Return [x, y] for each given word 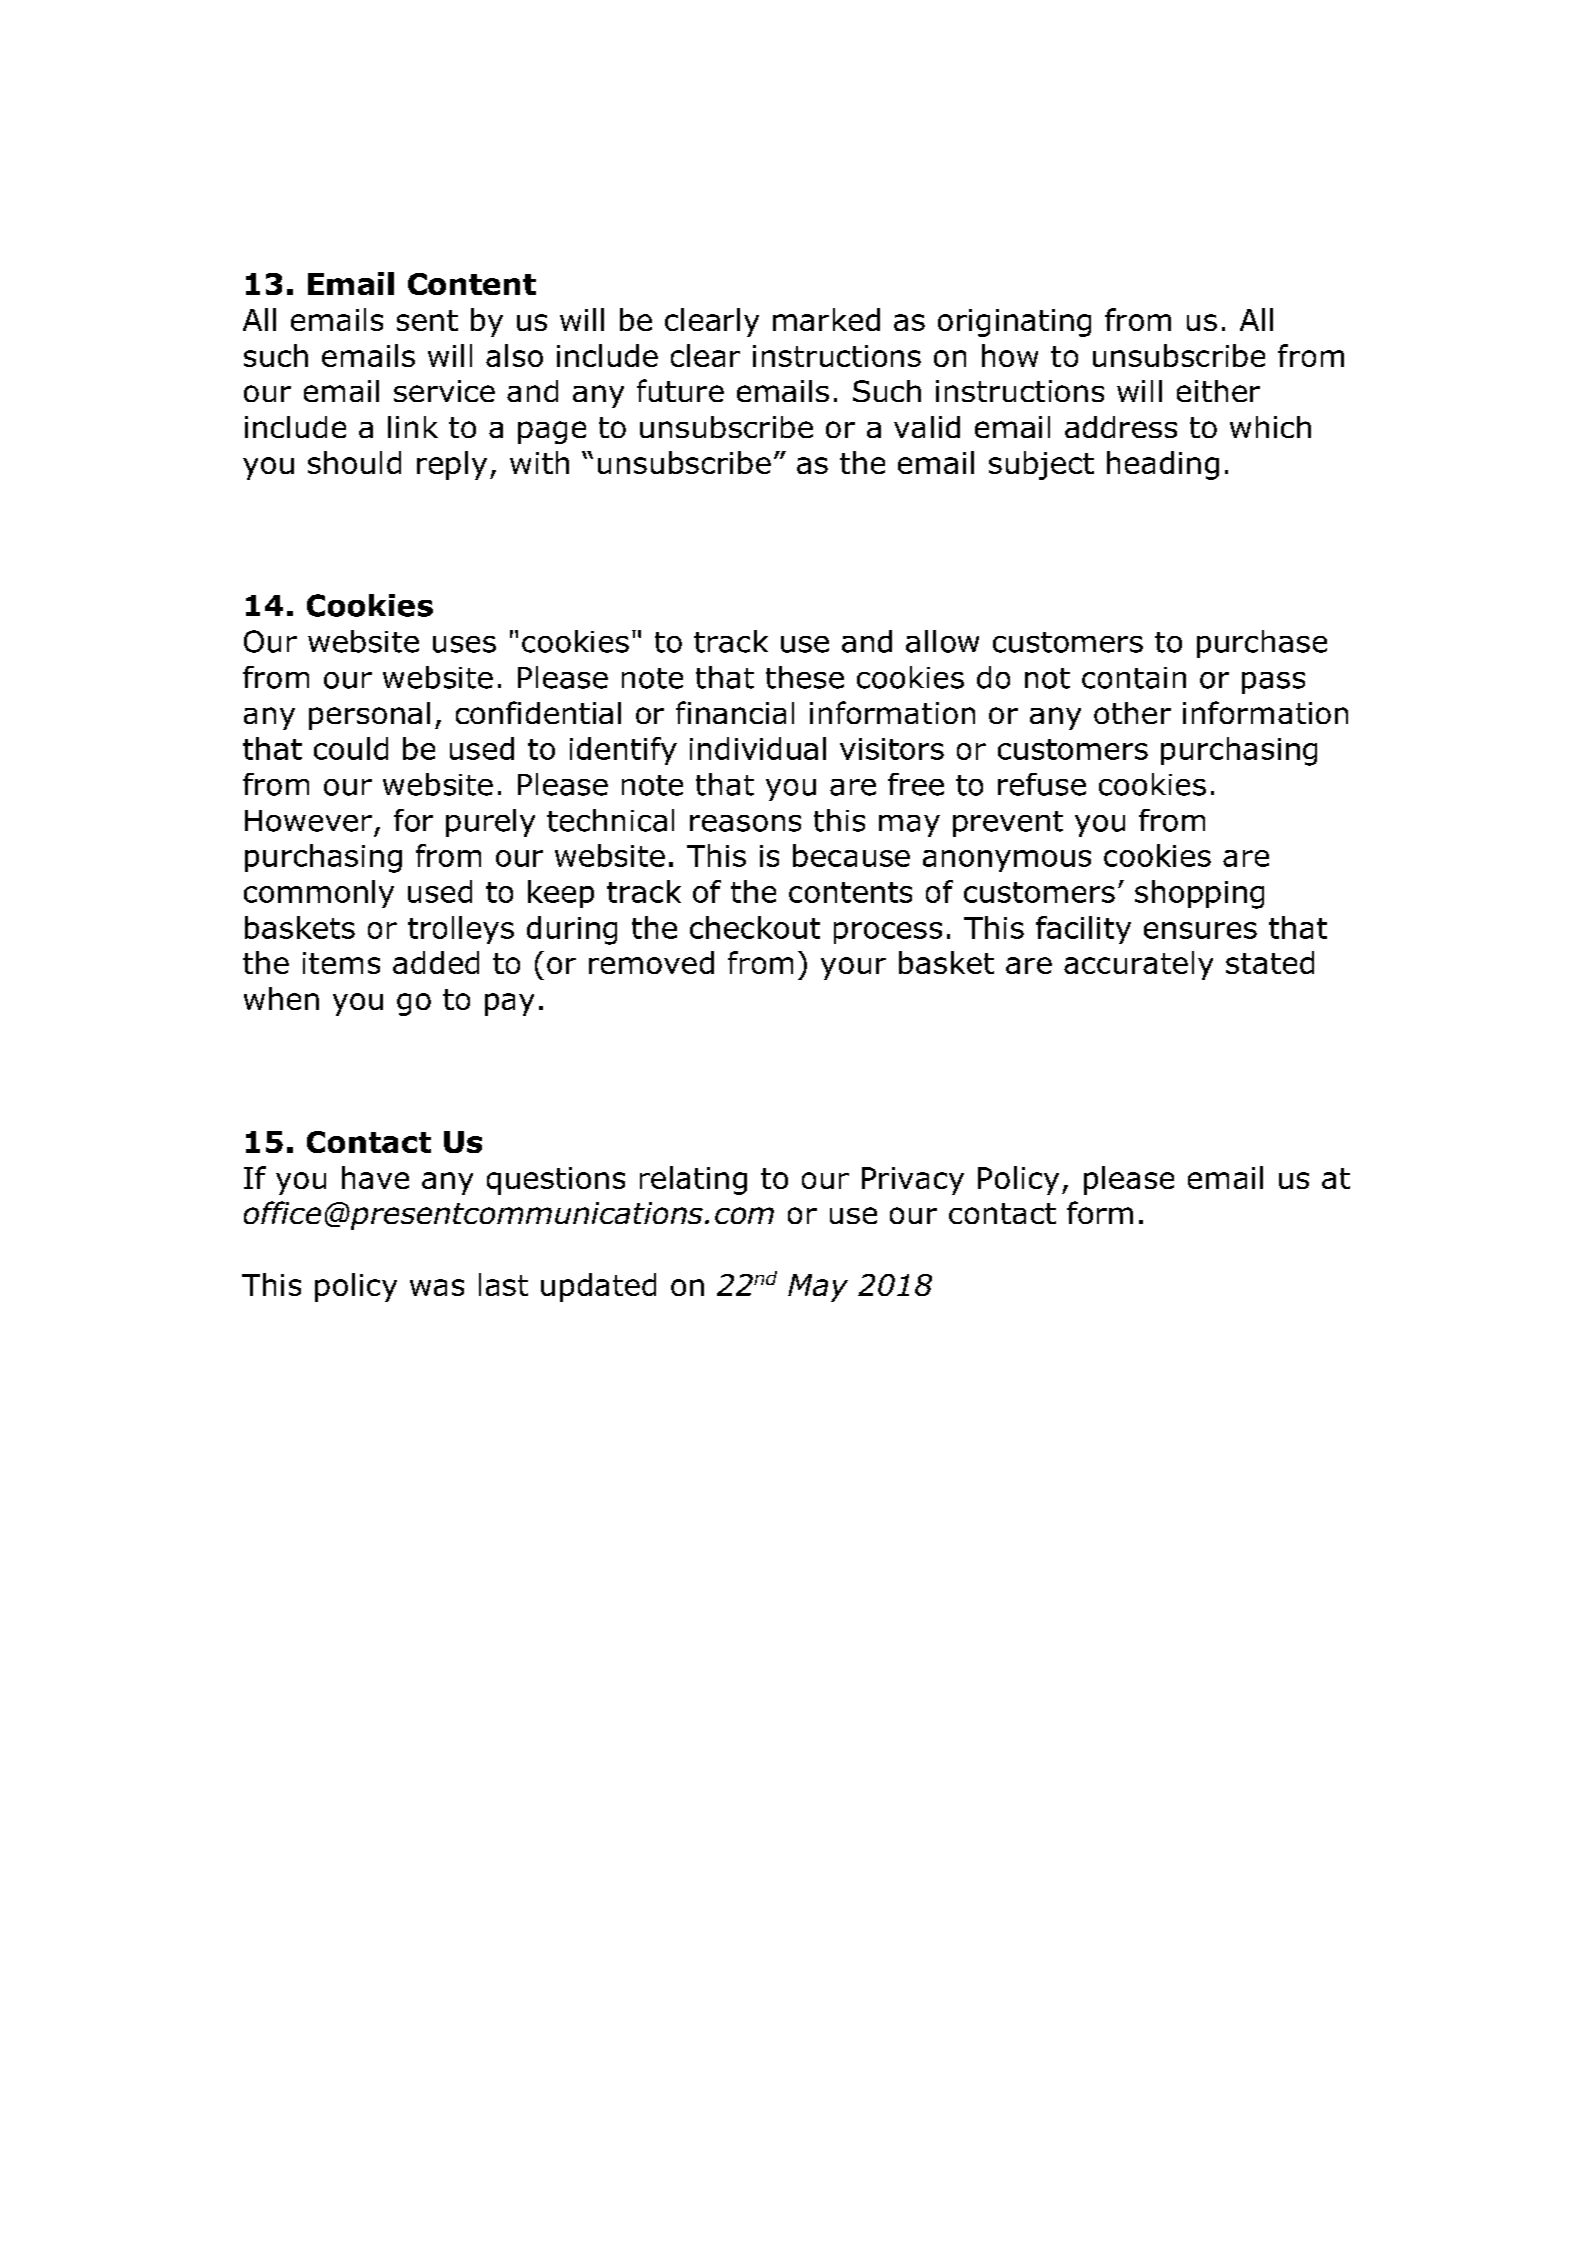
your [853, 968]
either [1218, 391]
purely [490, 823]
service [444, 391]
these [805, 677]
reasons [745, 823]
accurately [1138, 965]
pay [509, 1004]
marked [826, 319]
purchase [1262, 644]
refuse [1042, 784]
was [437, 1287]
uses [464, 644]
